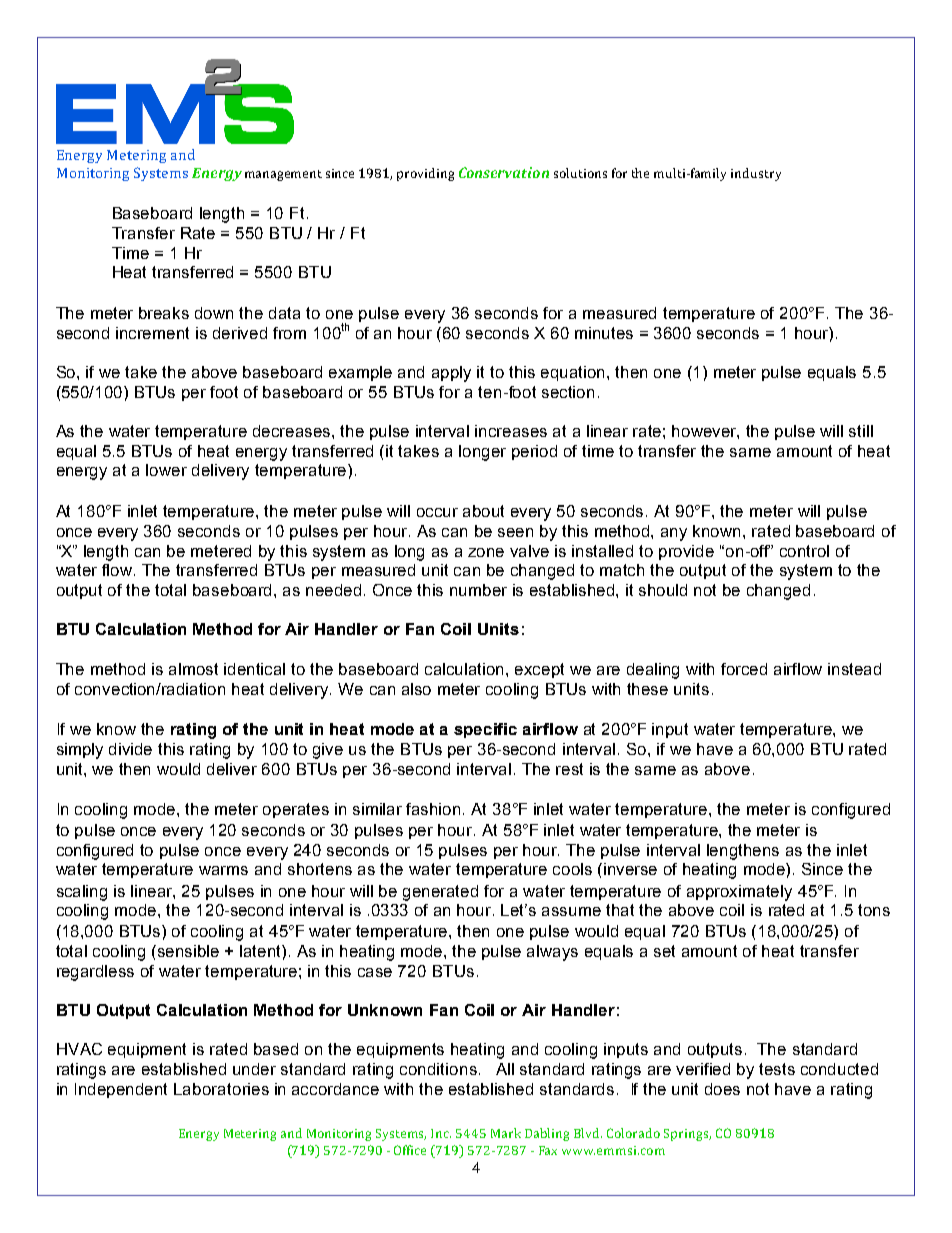 The width and height of the screenshot is (952, 1233). I want to click on almost, so click(193, 669).
